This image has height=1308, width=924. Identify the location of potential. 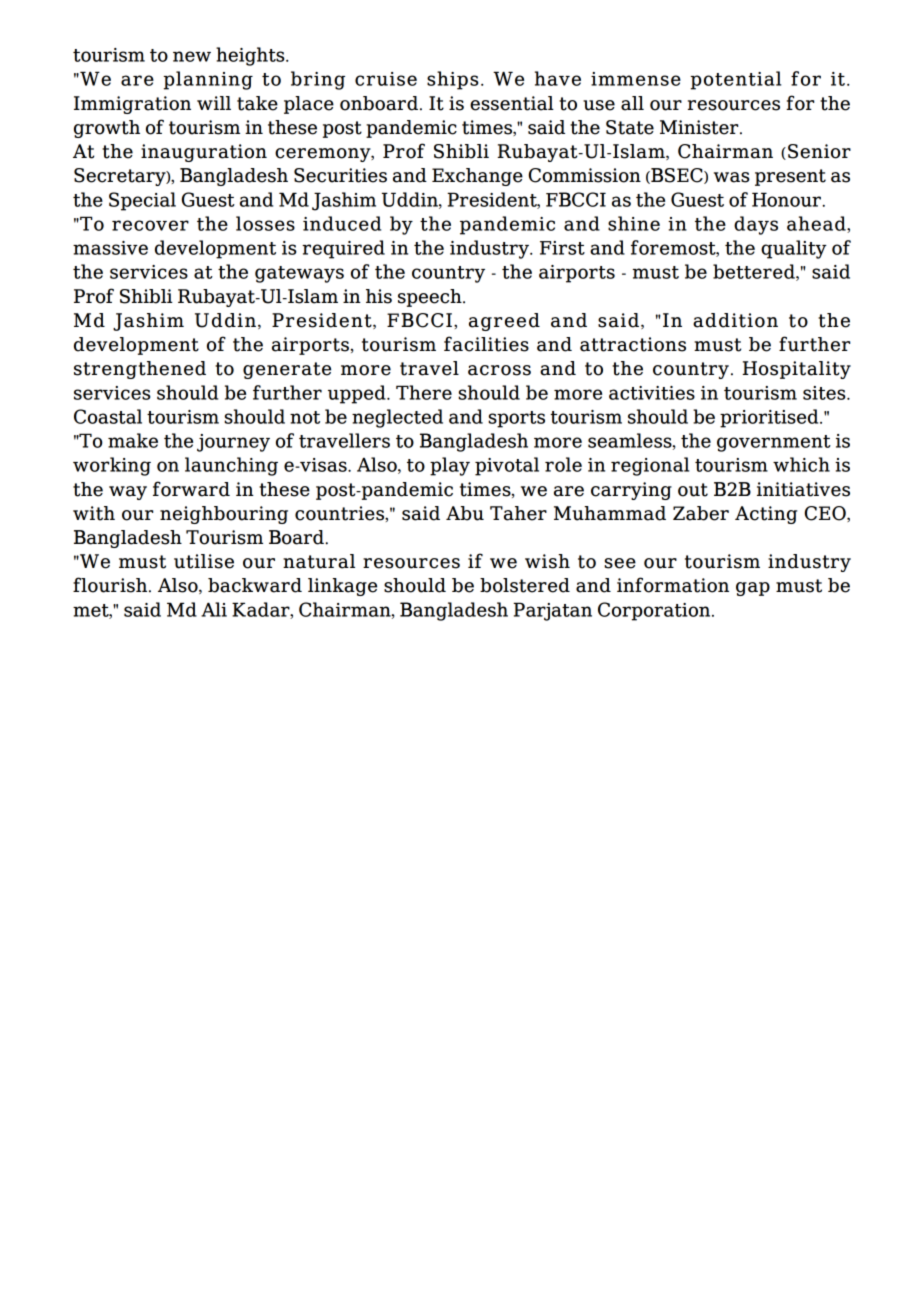
(736, 80).
